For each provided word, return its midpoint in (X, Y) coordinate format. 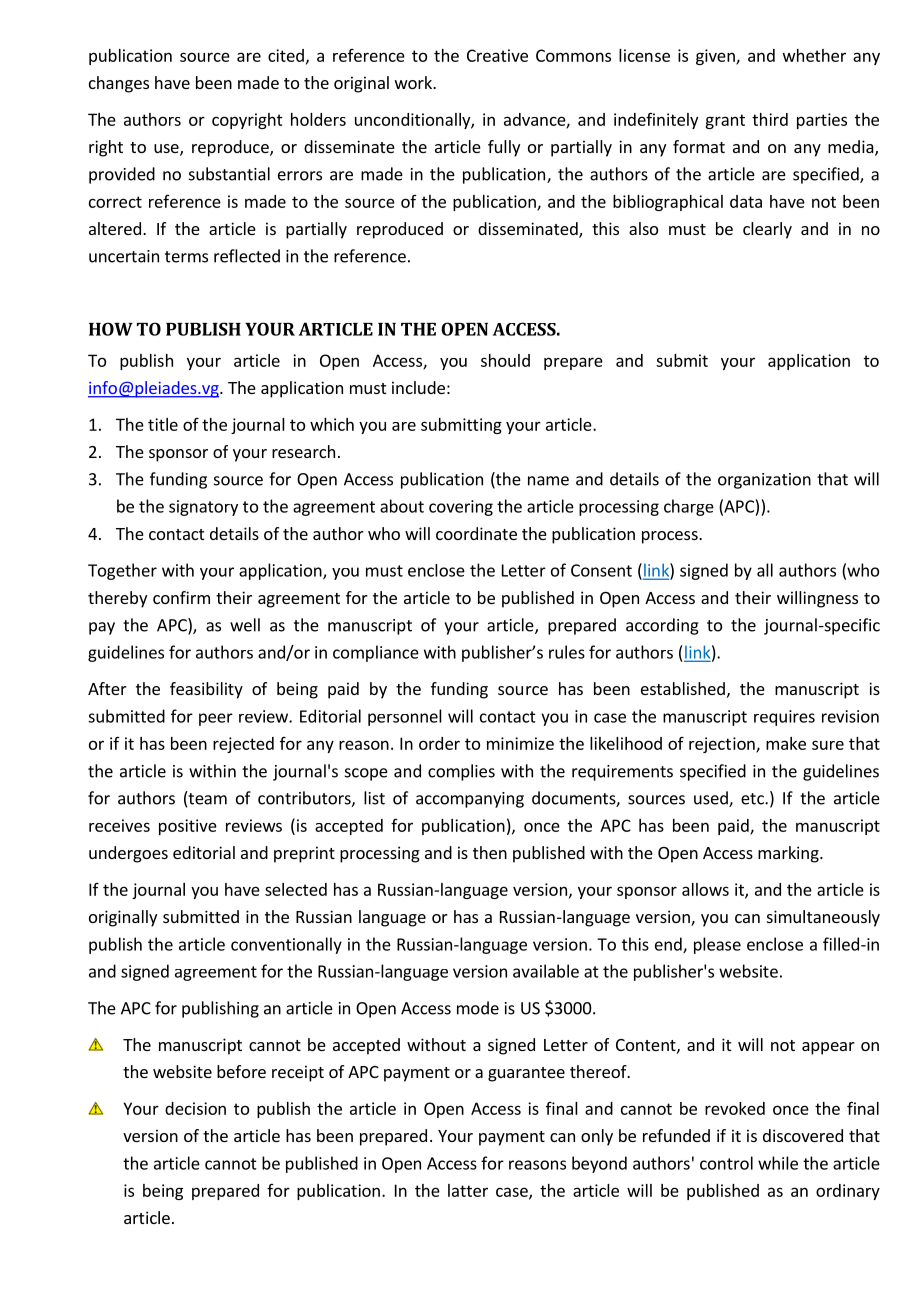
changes (119, 84)
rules (567, 652)
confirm (181, 597)
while (778, 1163)
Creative (497, 55)
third (770, 119)
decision (195, 1108)
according (662, 626)
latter (468, 1190)
